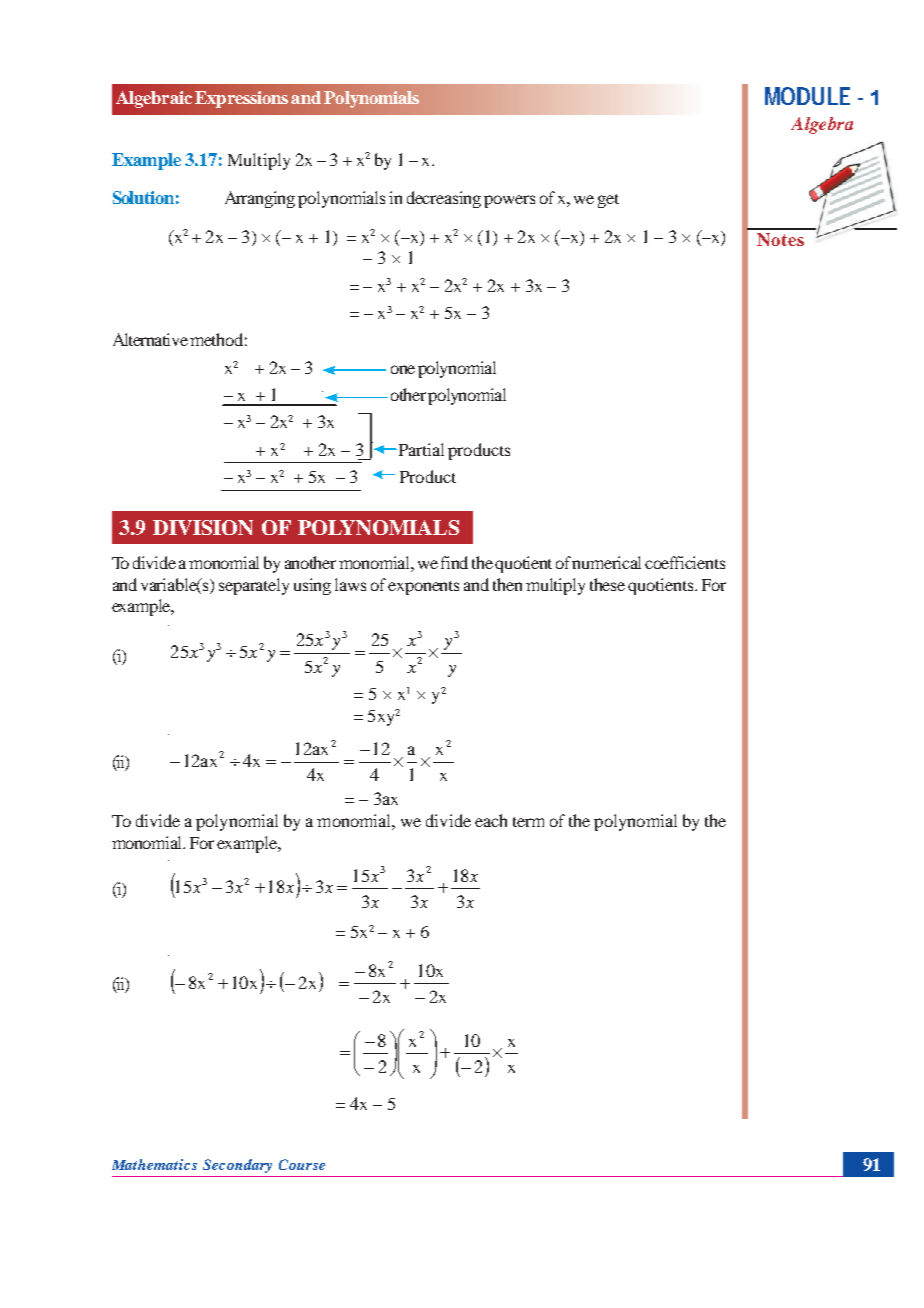 This image has height=1308, width=924. Describe the element at coordinates (154, 1164) in the image. I see `Mathematics` at that location.
